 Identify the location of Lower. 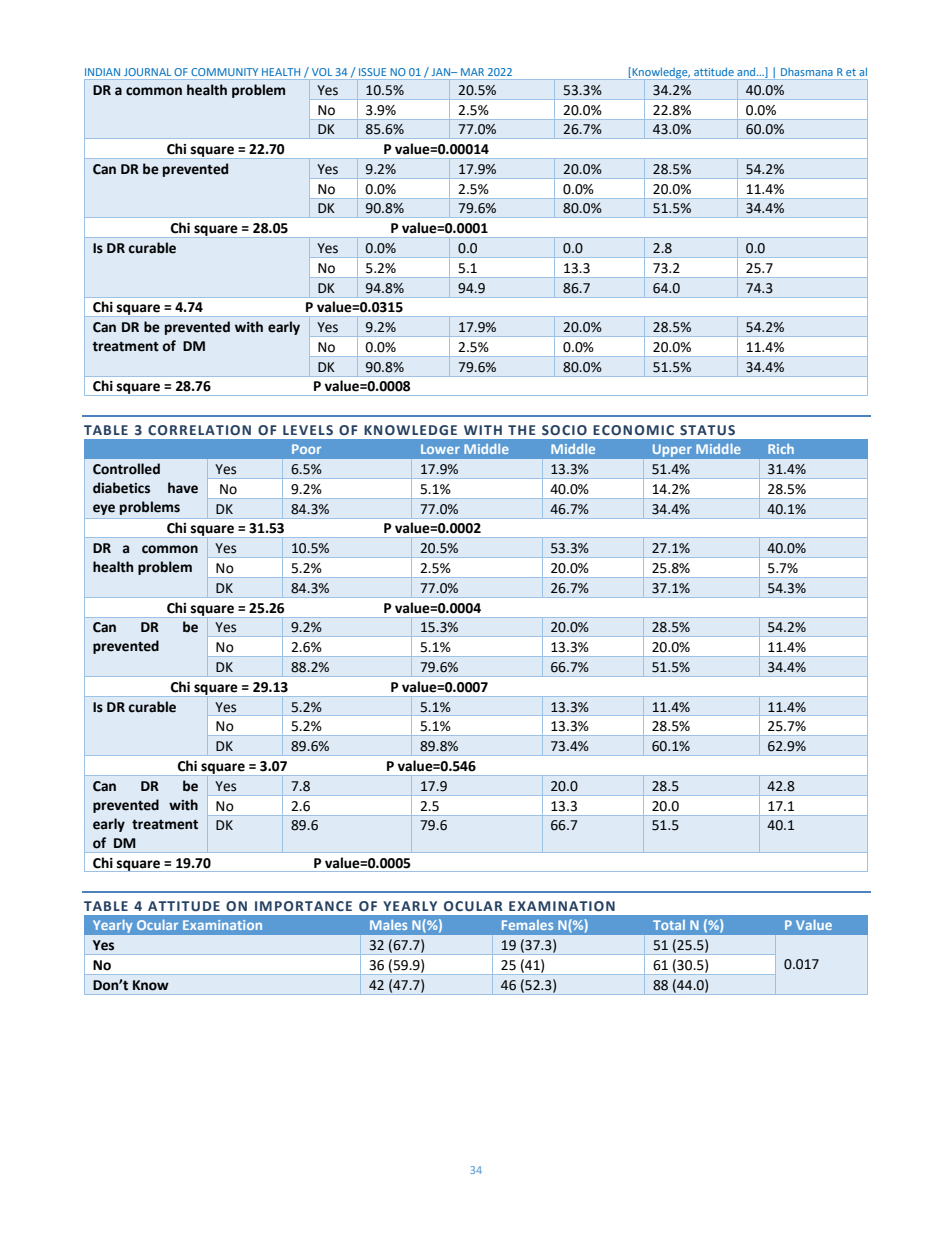
(440, 449).
